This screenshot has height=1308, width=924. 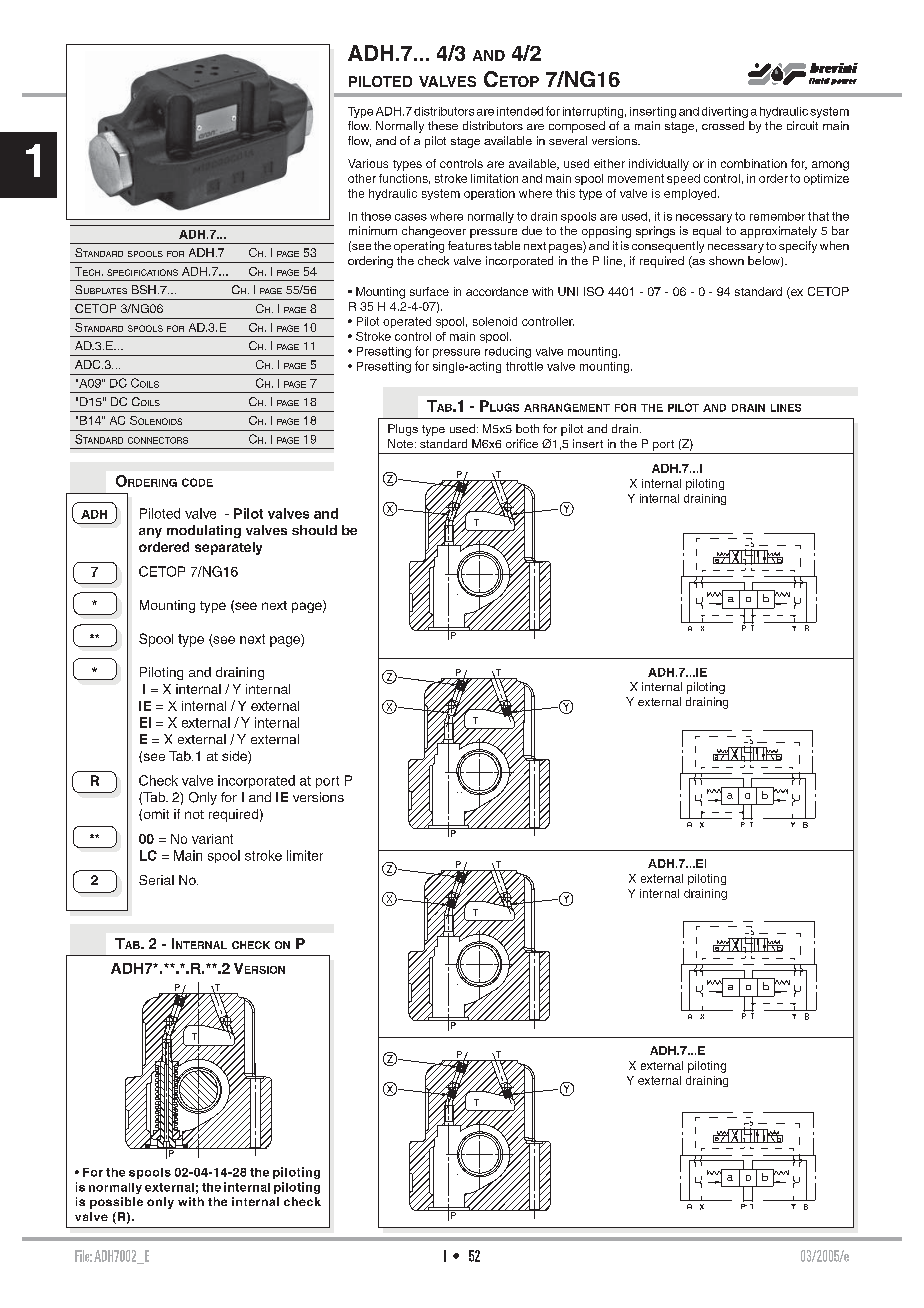 I want to click on reducing, so click(x=508, y=352).
